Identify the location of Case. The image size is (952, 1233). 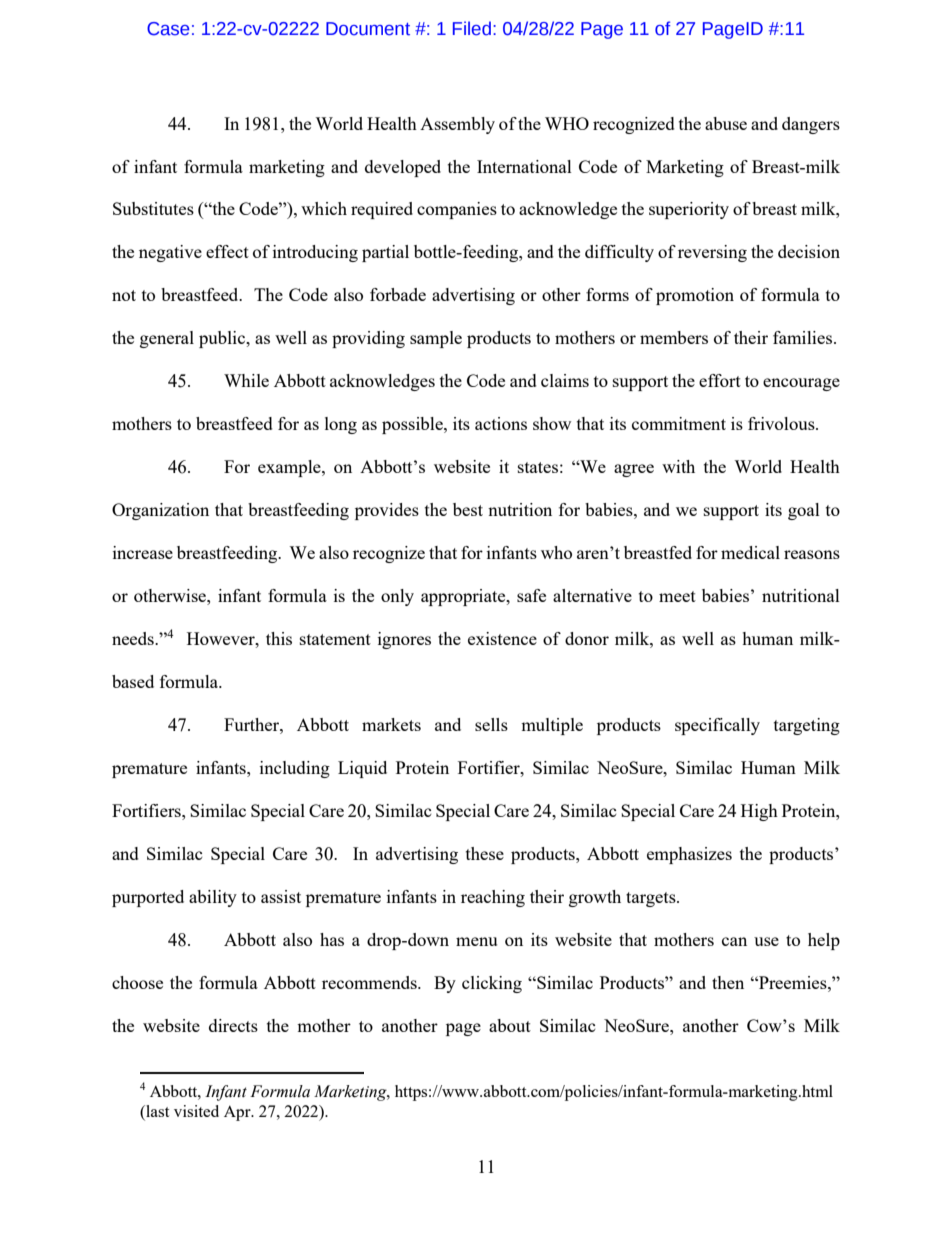
(168, 29).
